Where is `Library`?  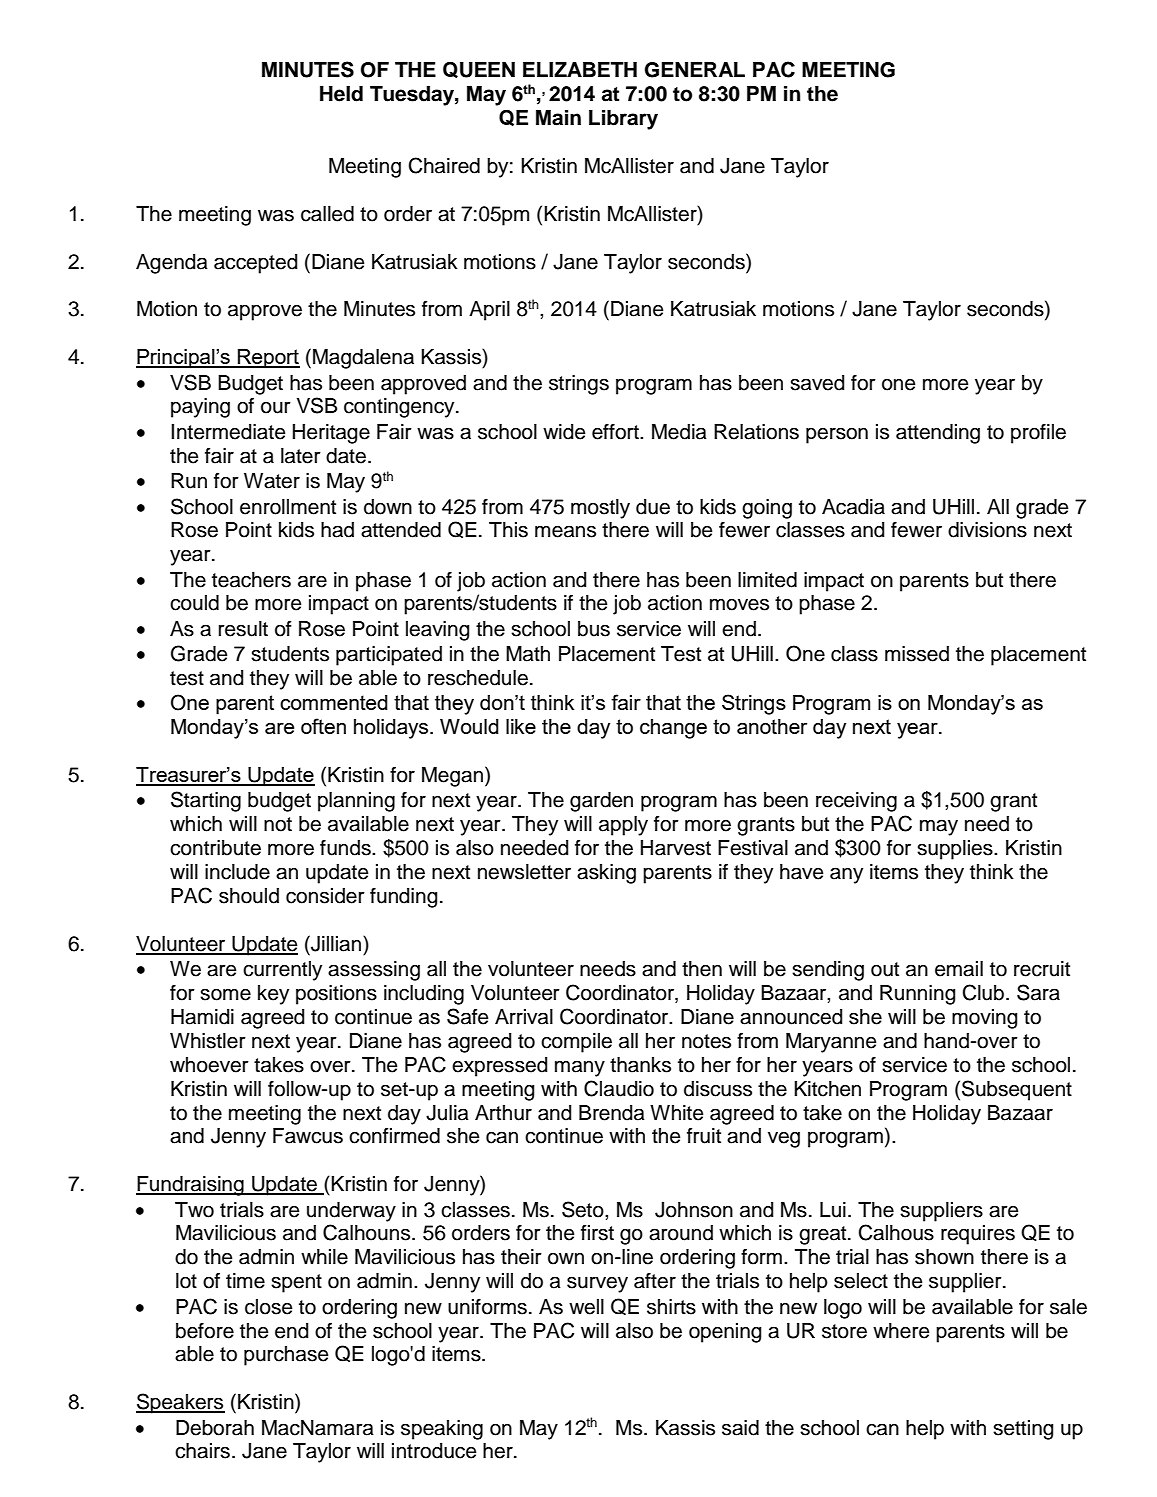 Library is located at coordinates (623, 120).
